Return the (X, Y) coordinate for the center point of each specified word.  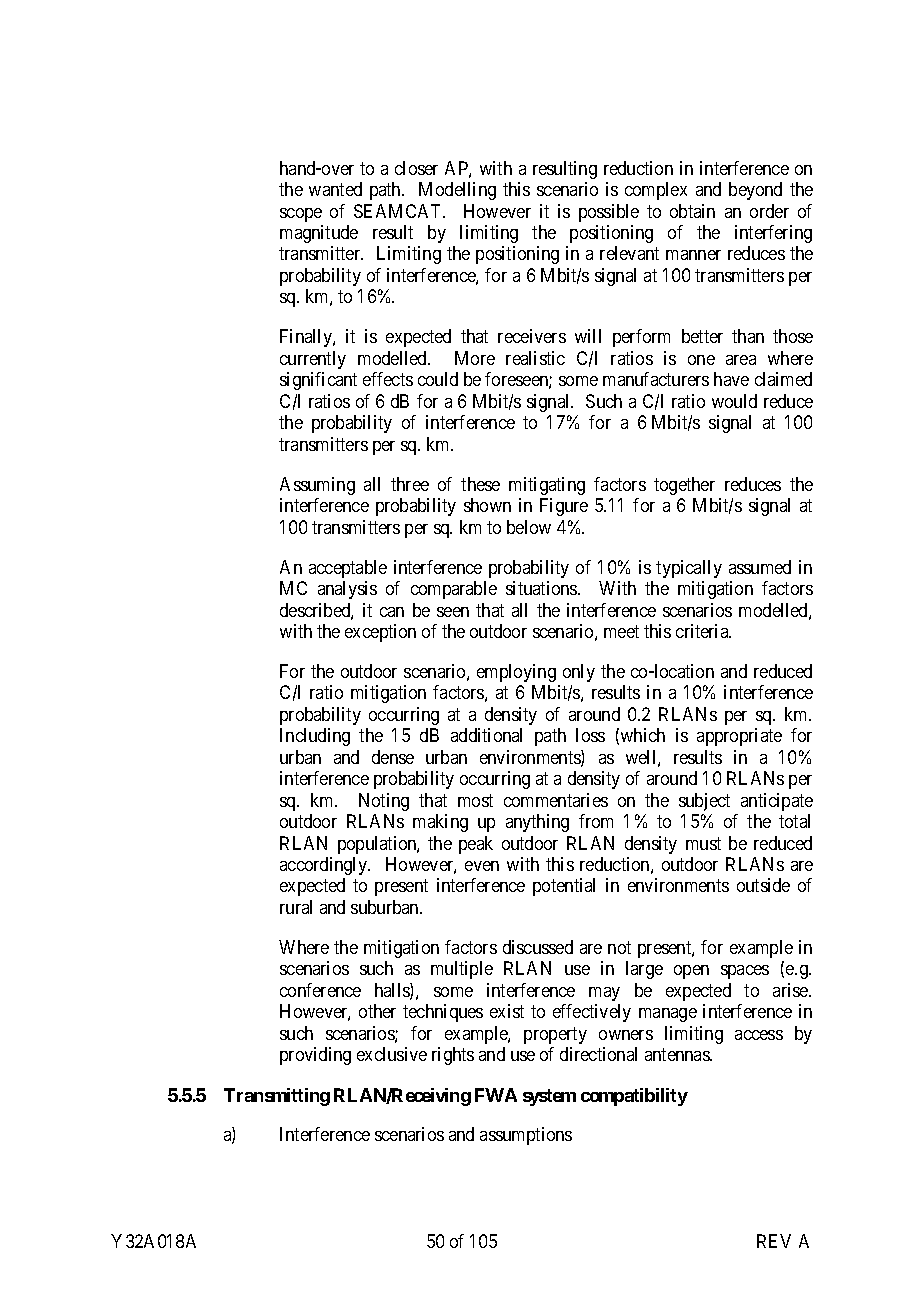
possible (609, 213)
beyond (755, 191)
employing (516, 673)
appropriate (739, 737)
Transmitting (277, 1097)
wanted (335, 189)
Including (315, 737)
